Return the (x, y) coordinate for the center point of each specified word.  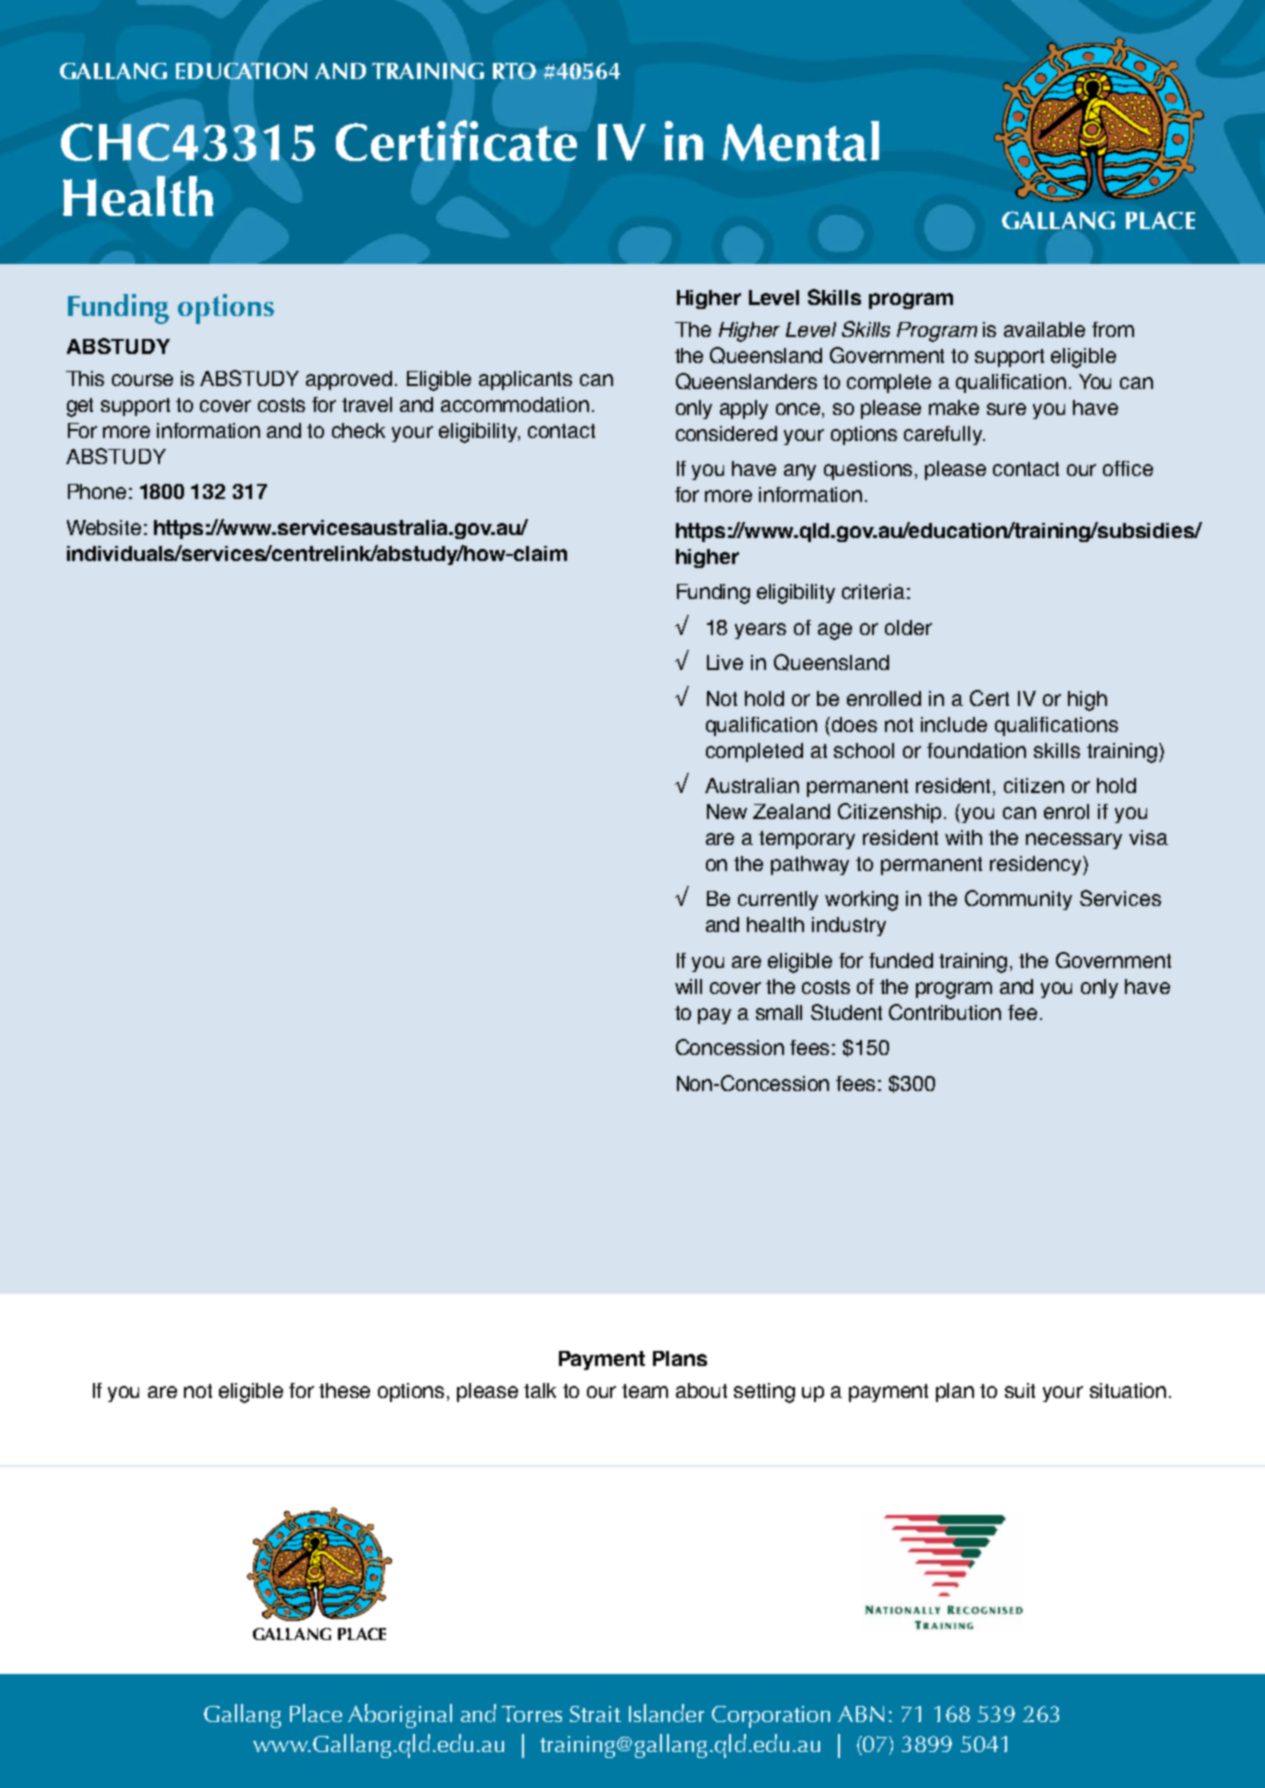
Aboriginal (400, 1716)
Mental (800, 141)
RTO (514, 71)
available (1044, 329)
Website (104, 527)
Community (1018, 900)
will (688, 986)
